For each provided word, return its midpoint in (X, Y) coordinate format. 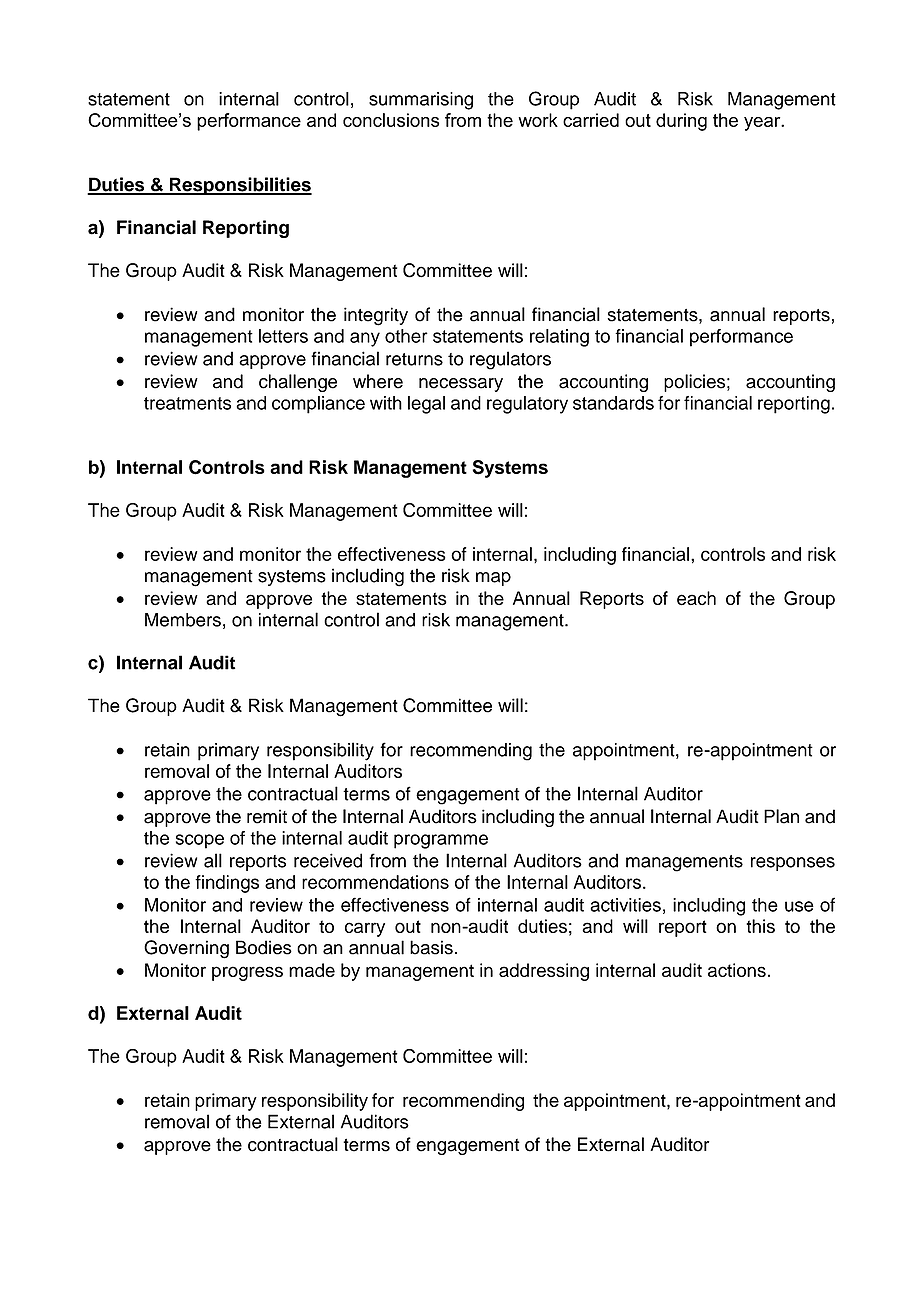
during (681, 122)
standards (613, 403)
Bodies (264, 947)
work (538, 120)
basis (431, 947)
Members (183, 620)
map (493, 579)
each (696, 598)
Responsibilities (240, 186)
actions (737, 970)
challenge (298, 383)
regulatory (527, 405)
